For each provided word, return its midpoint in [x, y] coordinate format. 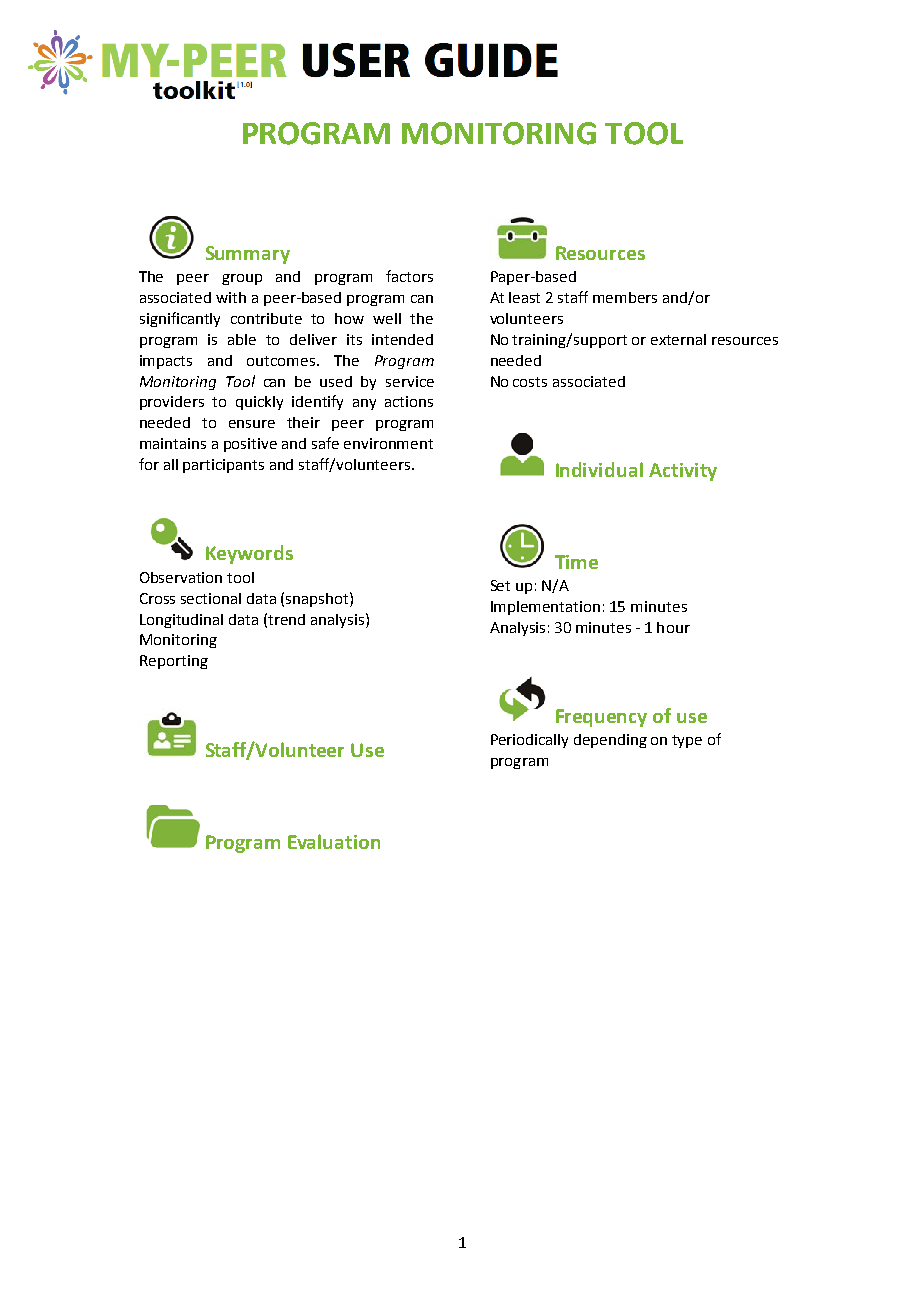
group [242, 279]
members [625, 297]
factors [409, 276]
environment [388, 443]
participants [223, 466]
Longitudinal [181, 621]
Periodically [529, 741]
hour [673, 627]
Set [500, 585]
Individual [599, 469]
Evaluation [334, 841]
